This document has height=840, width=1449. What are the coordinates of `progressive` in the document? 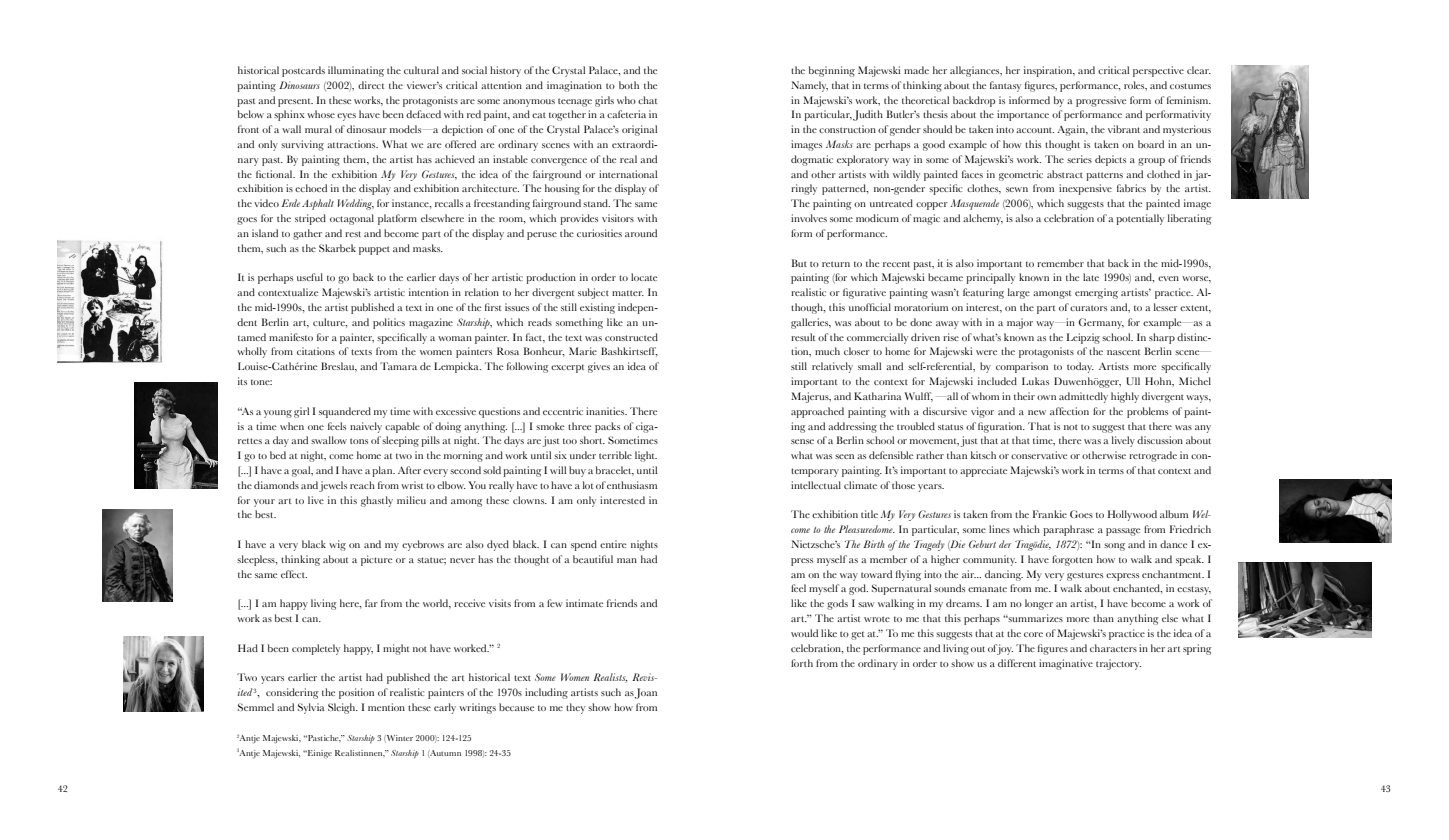 It's located at (1101, 101).
